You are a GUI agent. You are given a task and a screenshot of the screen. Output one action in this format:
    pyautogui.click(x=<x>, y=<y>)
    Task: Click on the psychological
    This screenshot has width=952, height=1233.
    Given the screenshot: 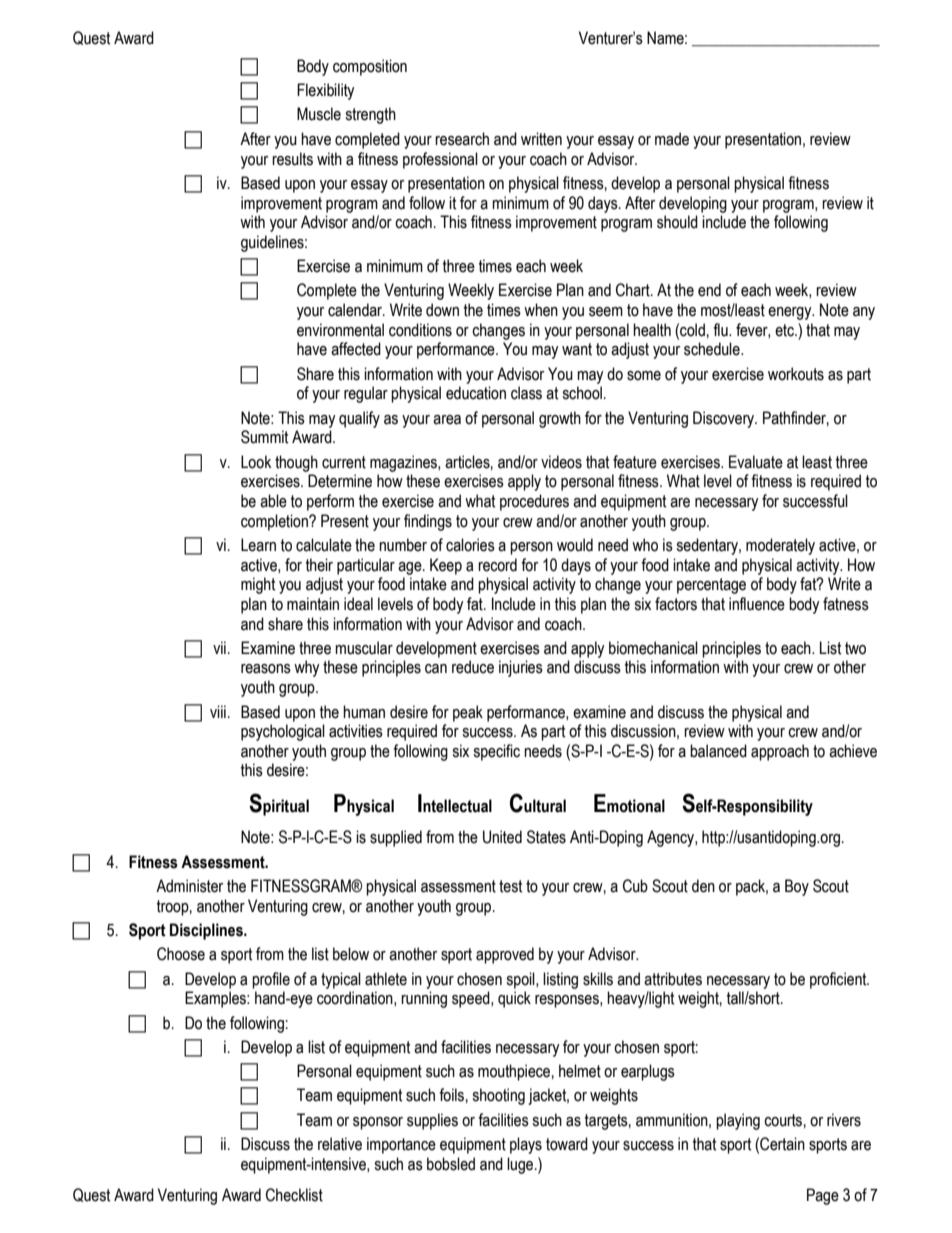 What is the action you would take?
    pyautogui.click(x=283, y=732)
